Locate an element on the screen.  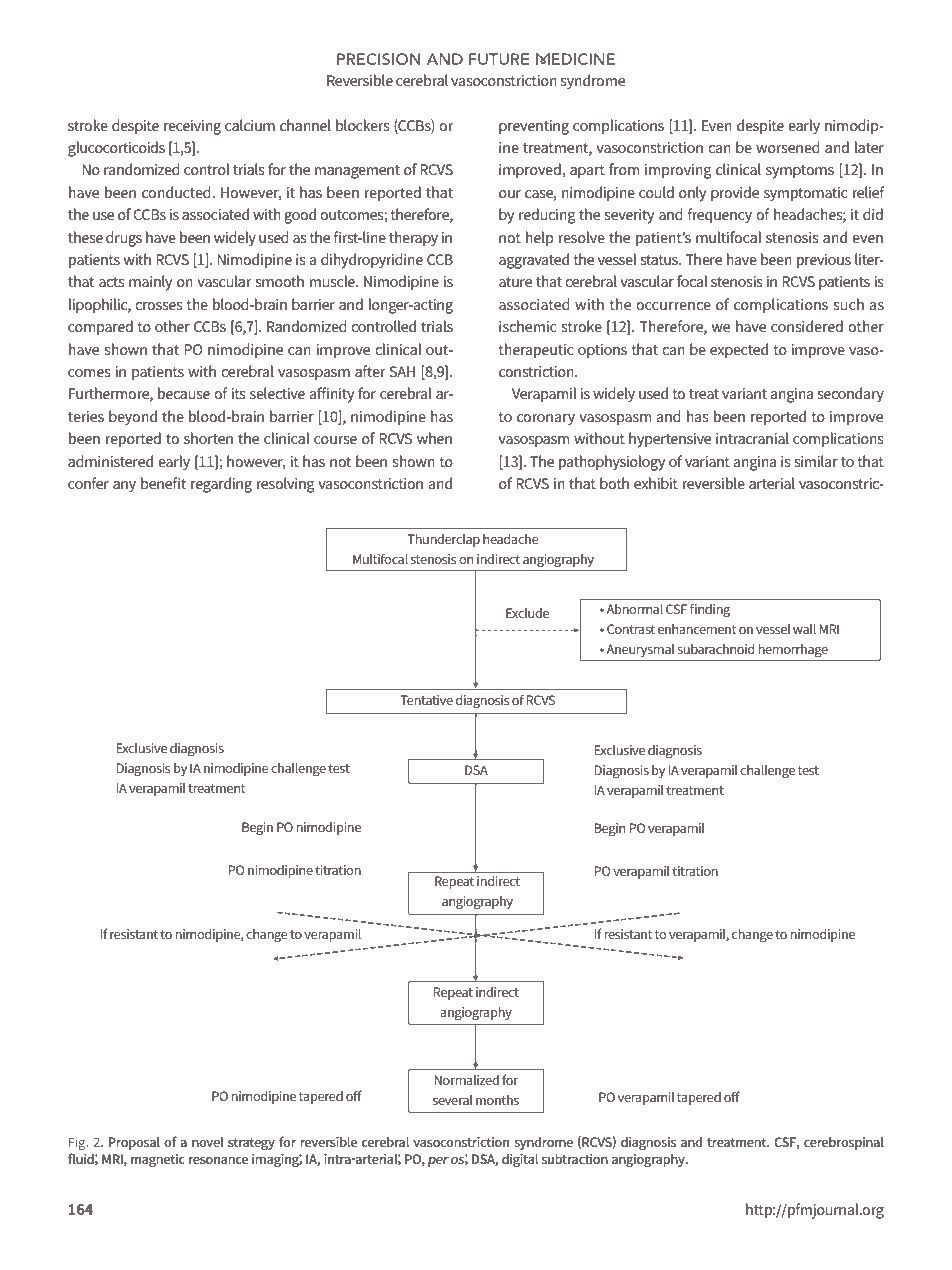
months is located at coordinates (497, 1100).
